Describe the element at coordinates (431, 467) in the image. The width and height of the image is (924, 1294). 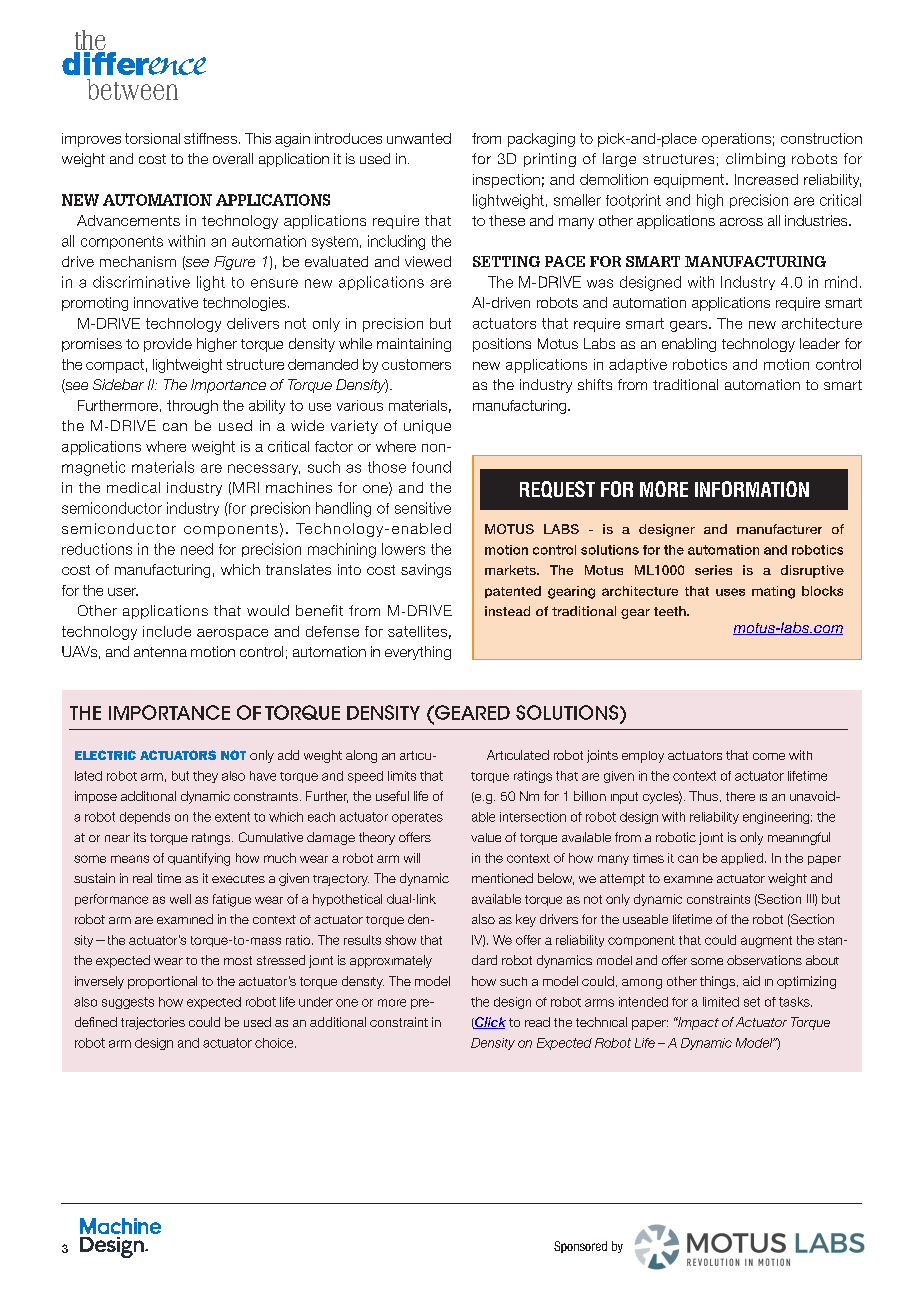
I see `found` at that location.
